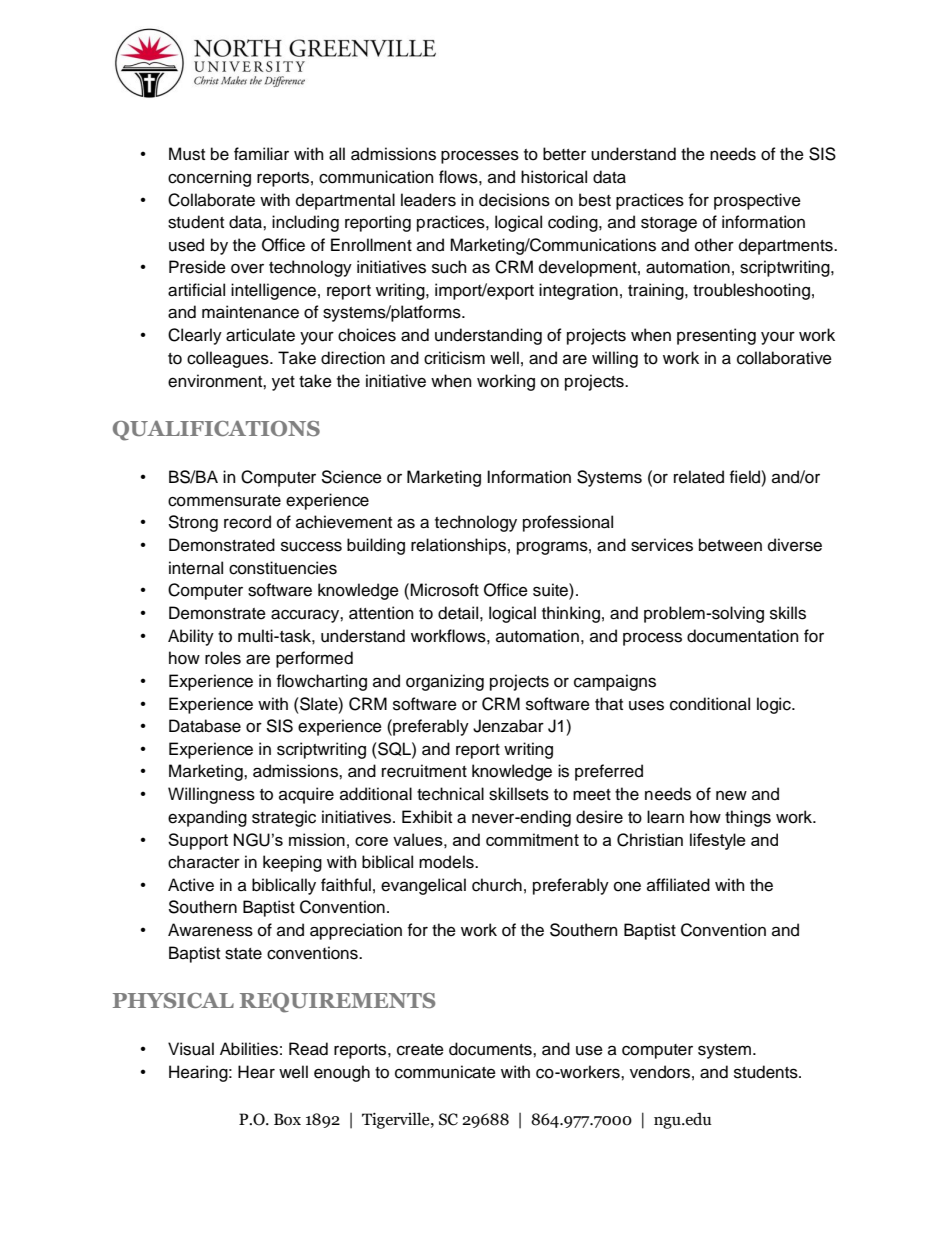 Image resolution: width=952 pixels, height=1233 pixels. What do you see at coordinates (223, 658) in the screenshot?
I see `roles` at bounding box center [223, 658].
